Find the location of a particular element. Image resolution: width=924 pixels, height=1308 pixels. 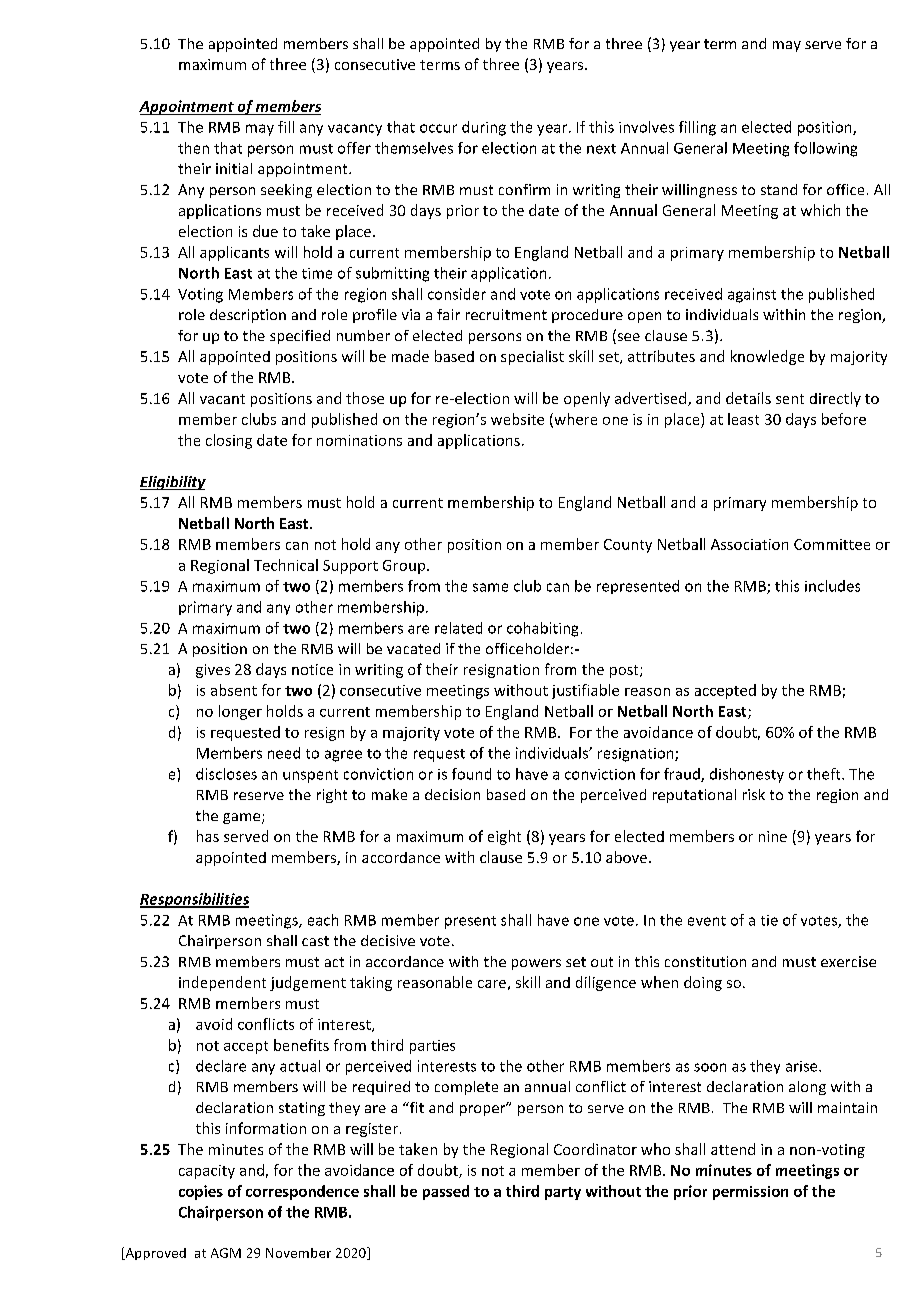

details is located at coordinates (748, 398).
